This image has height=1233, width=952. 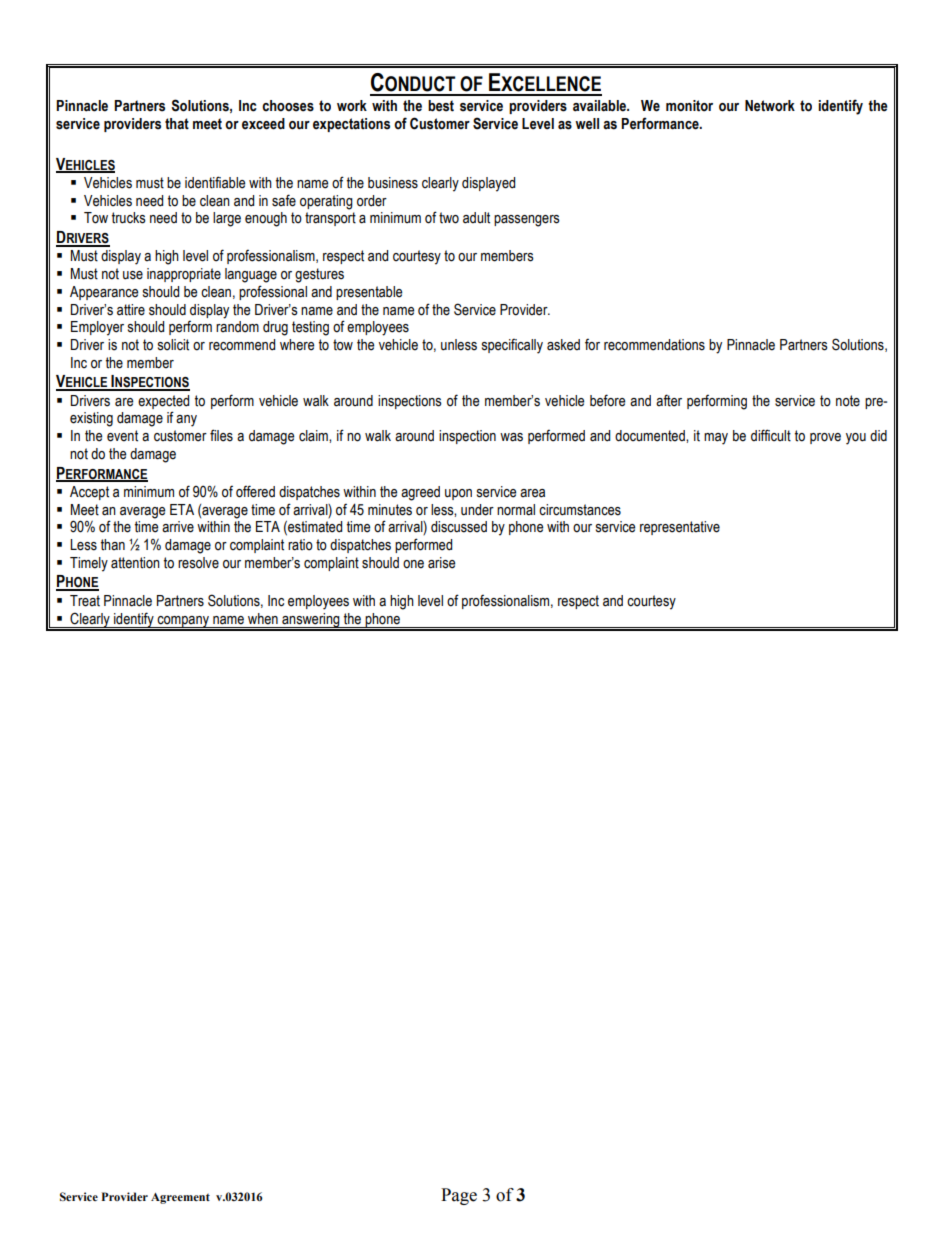 What do you see at coordinates (180, 1198) in the image?
I see `Agreement` at bounding box center [180, 1198].
